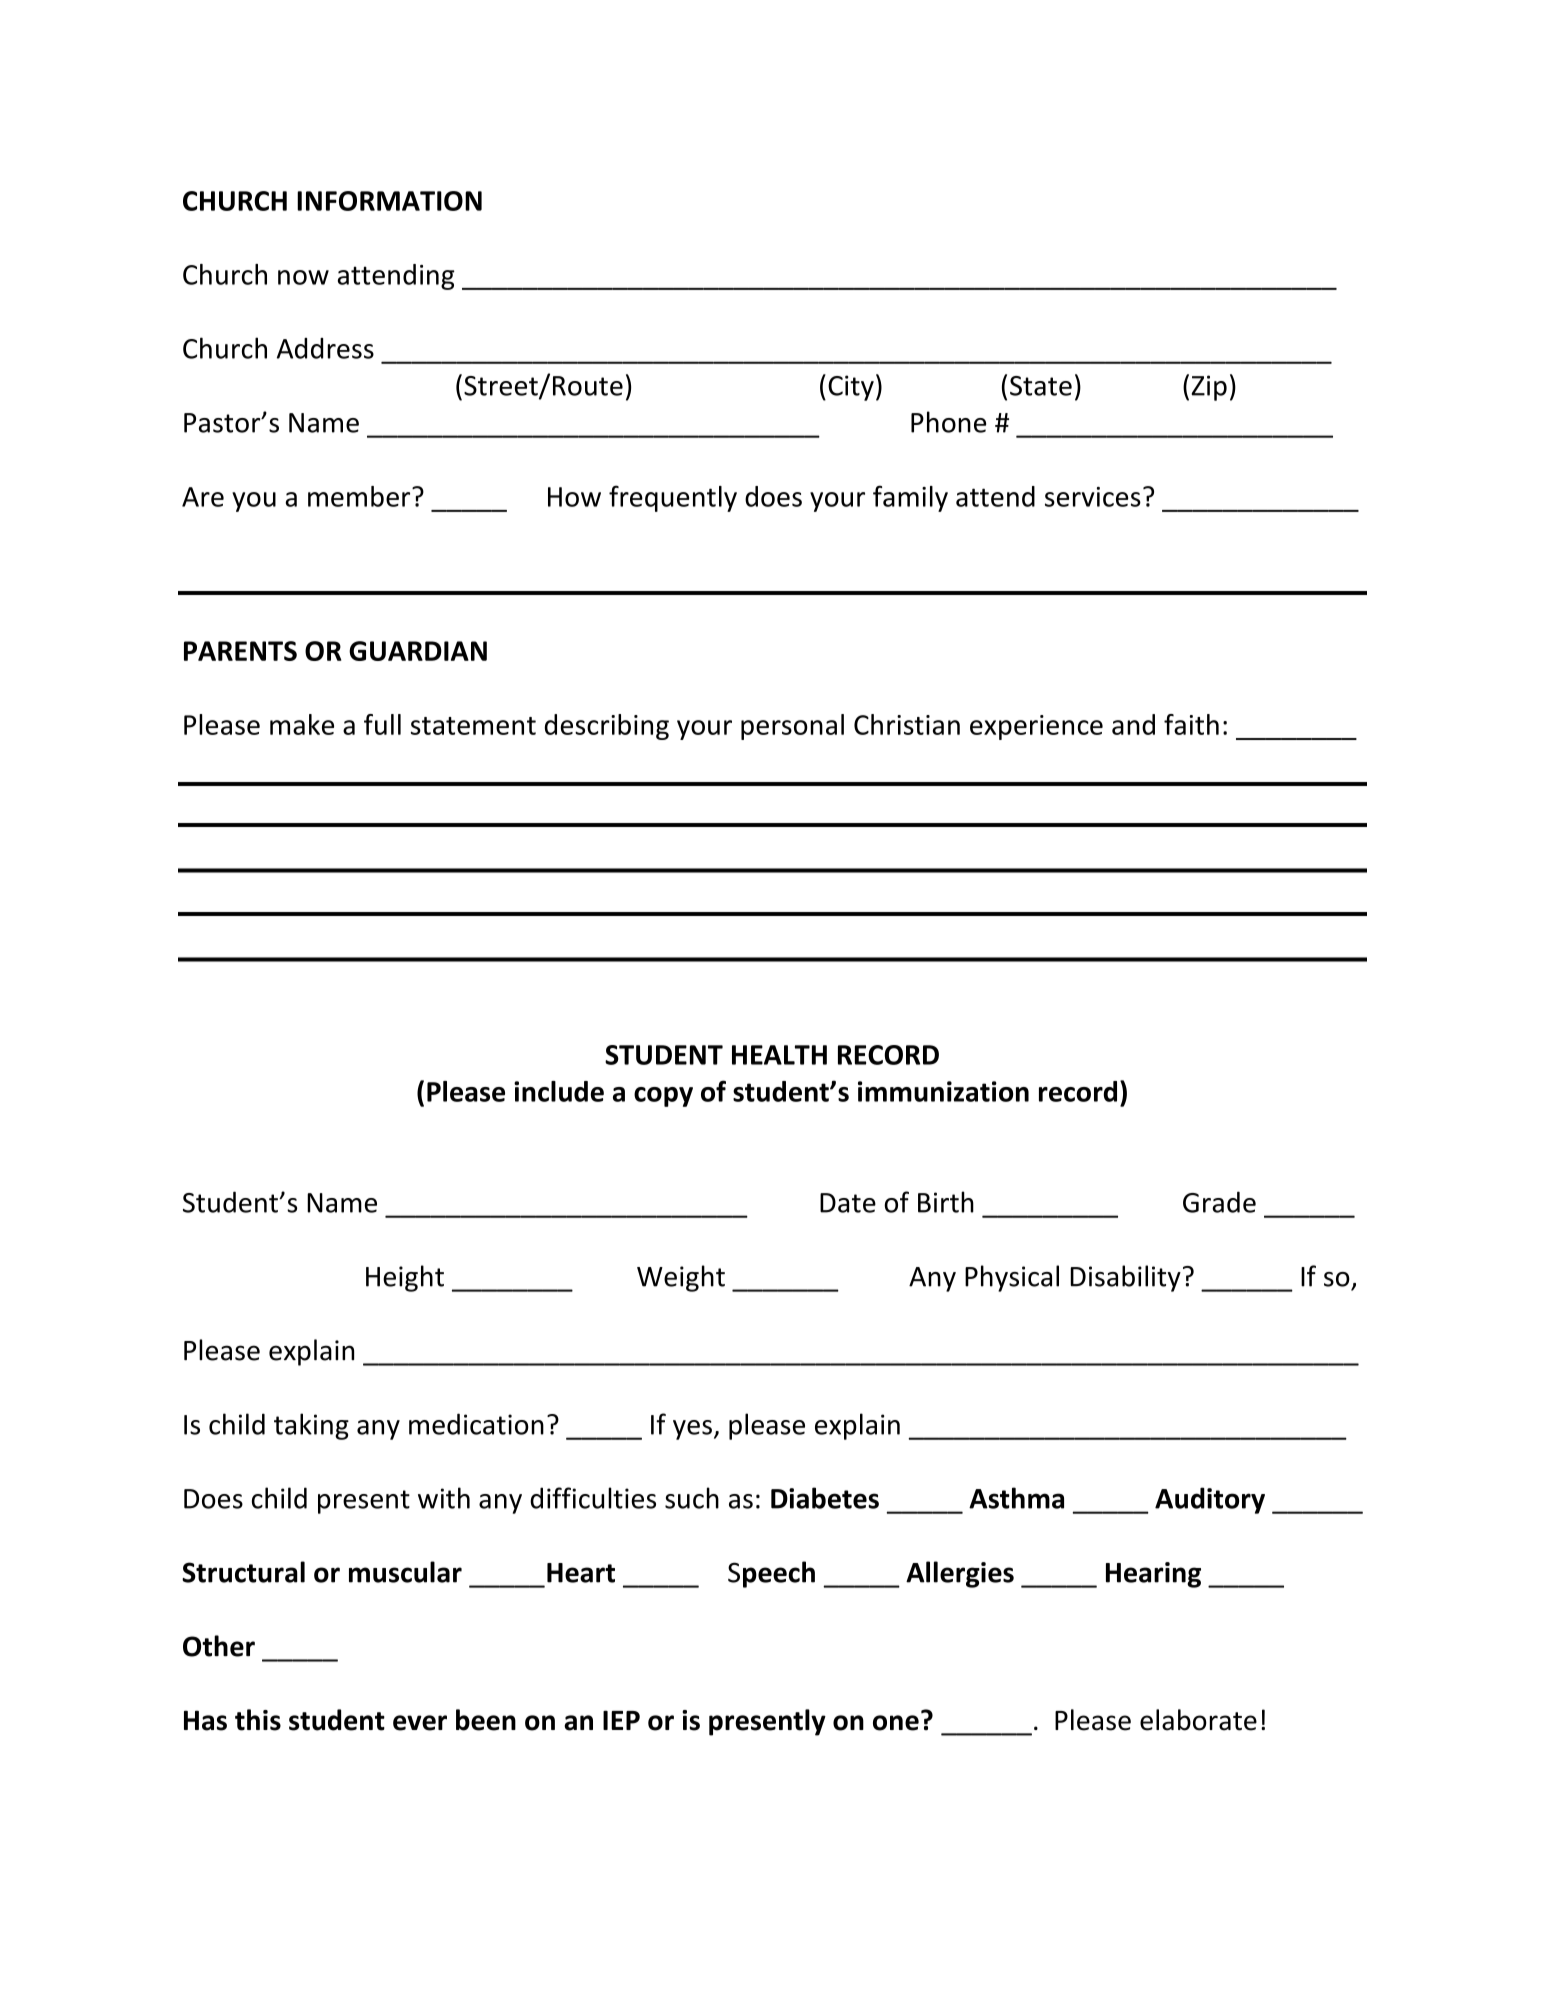  Describe the element at coordinates (673, 498) in the screenshot. I see `frequently` at that location.
